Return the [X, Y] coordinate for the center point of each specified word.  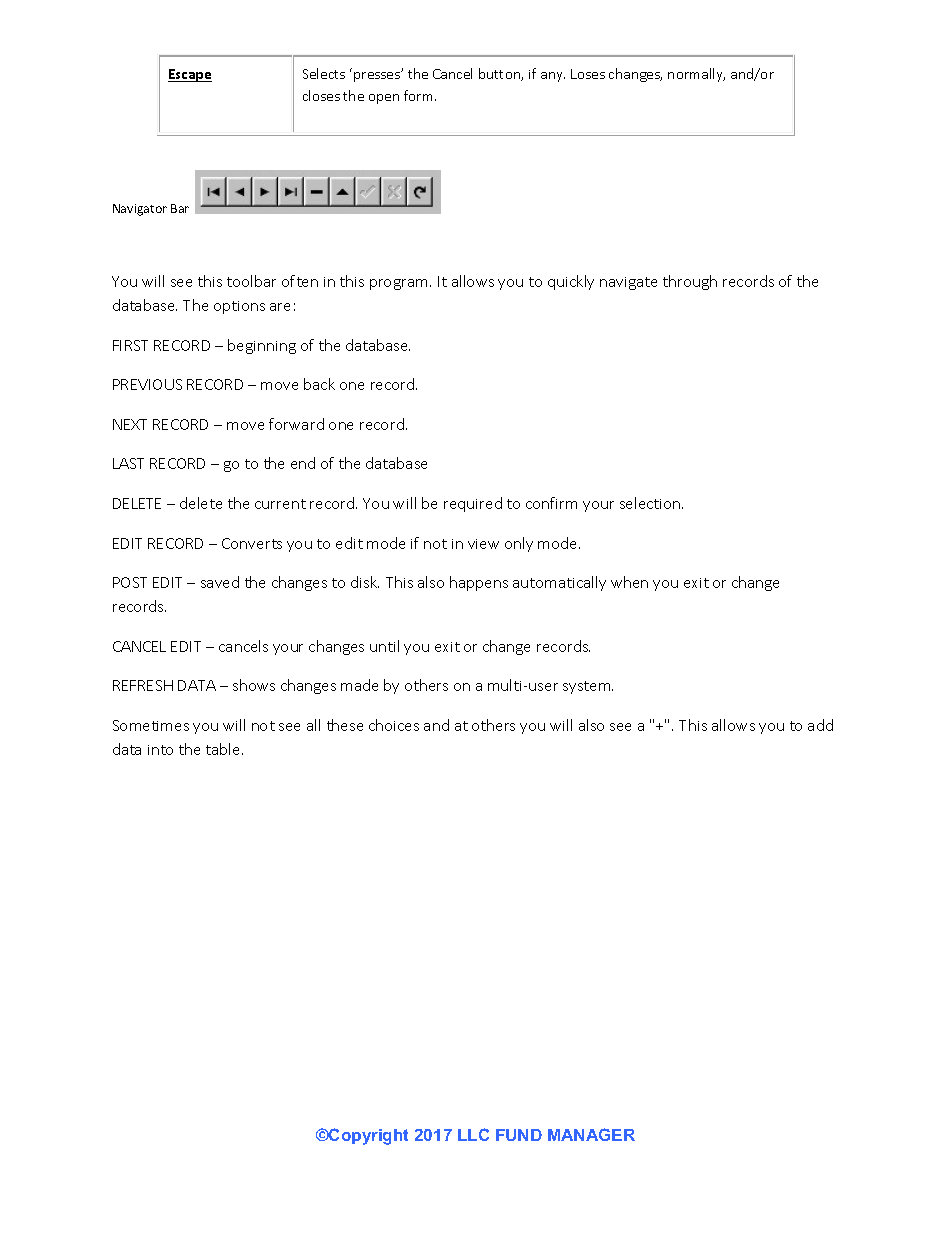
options [239, 307]
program [398, 284]
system [588, 687]
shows [254, 685]
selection [651, 503]
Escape [190, 75]
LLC [473, 1134]
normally [696, 75]
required [473, 504]
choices [394, 725]
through [690, 282]
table [224, 749]
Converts [252, 543]
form [420, 95]
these [345, 725]
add [820, 725]
